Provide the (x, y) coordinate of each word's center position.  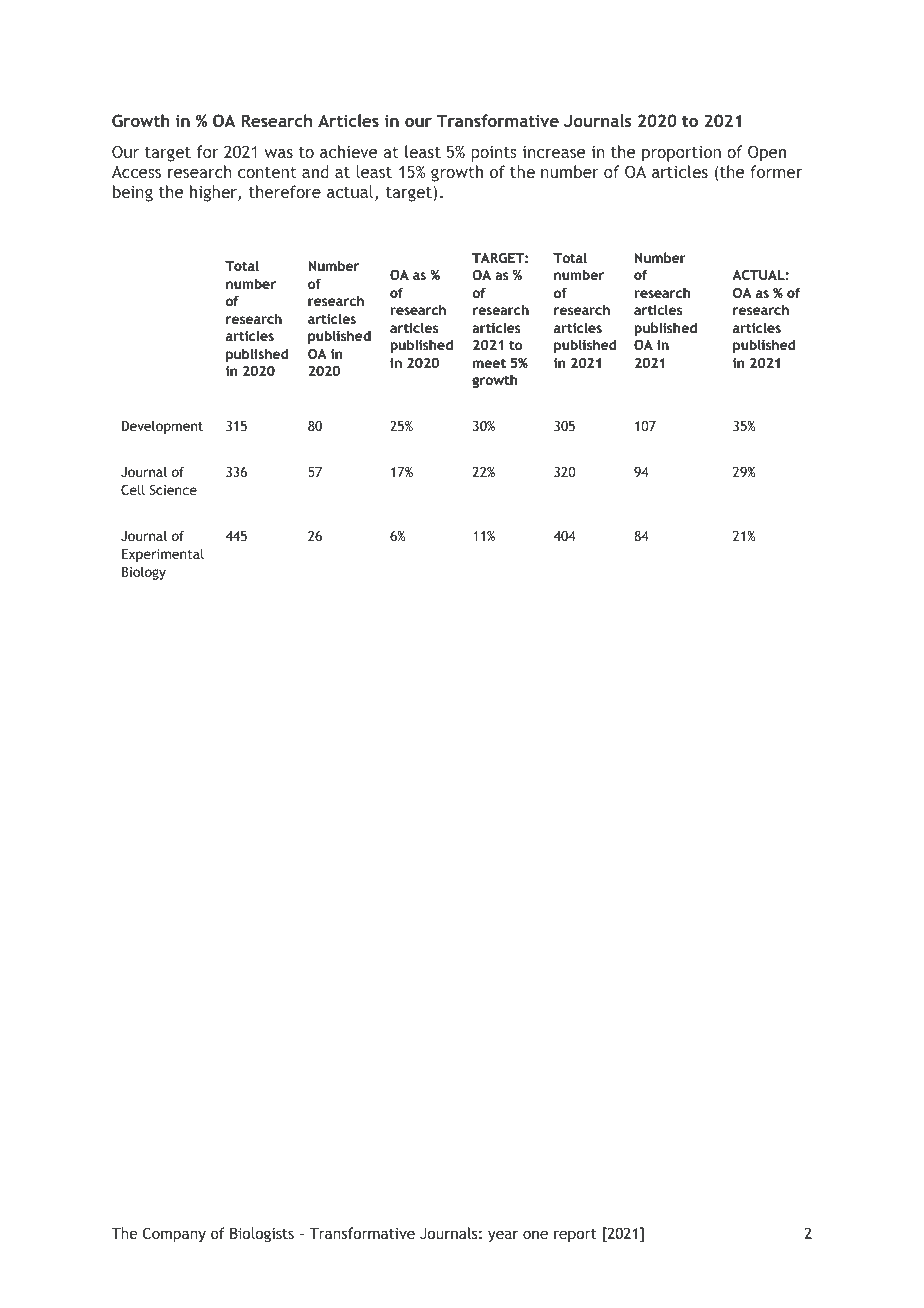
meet (489, 363)
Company (174, 1234)
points (494, 154)
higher (214, 193)
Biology (144, 573)
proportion (681, 154)
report (575, 1235)
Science (173, 490)
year (503, 1236)
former (776, 171)
